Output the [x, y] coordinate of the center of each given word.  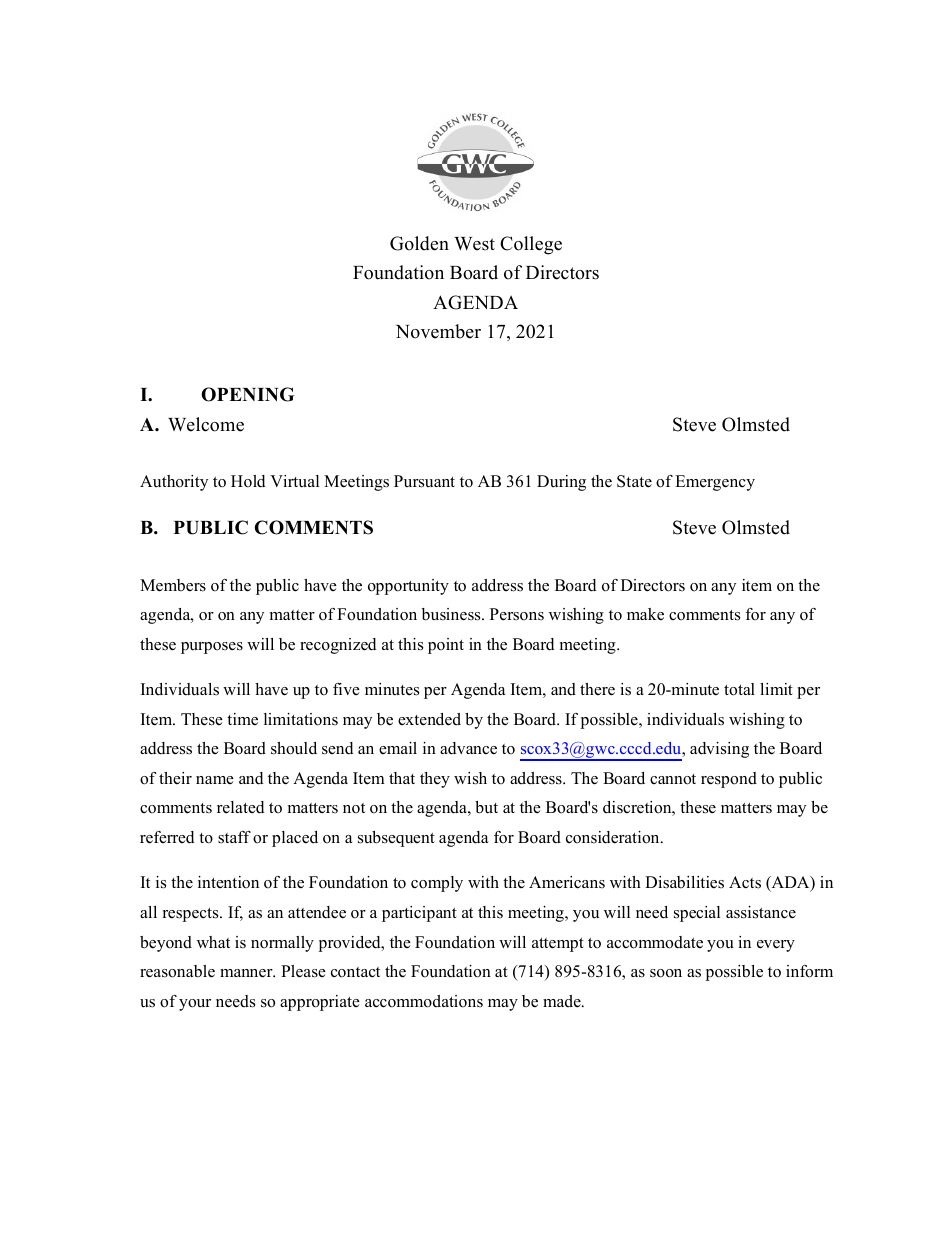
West [474, 244]
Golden [419, 243]
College [531, 245]
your [195, 1005]
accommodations [424, 1001]
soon [666, 973]
